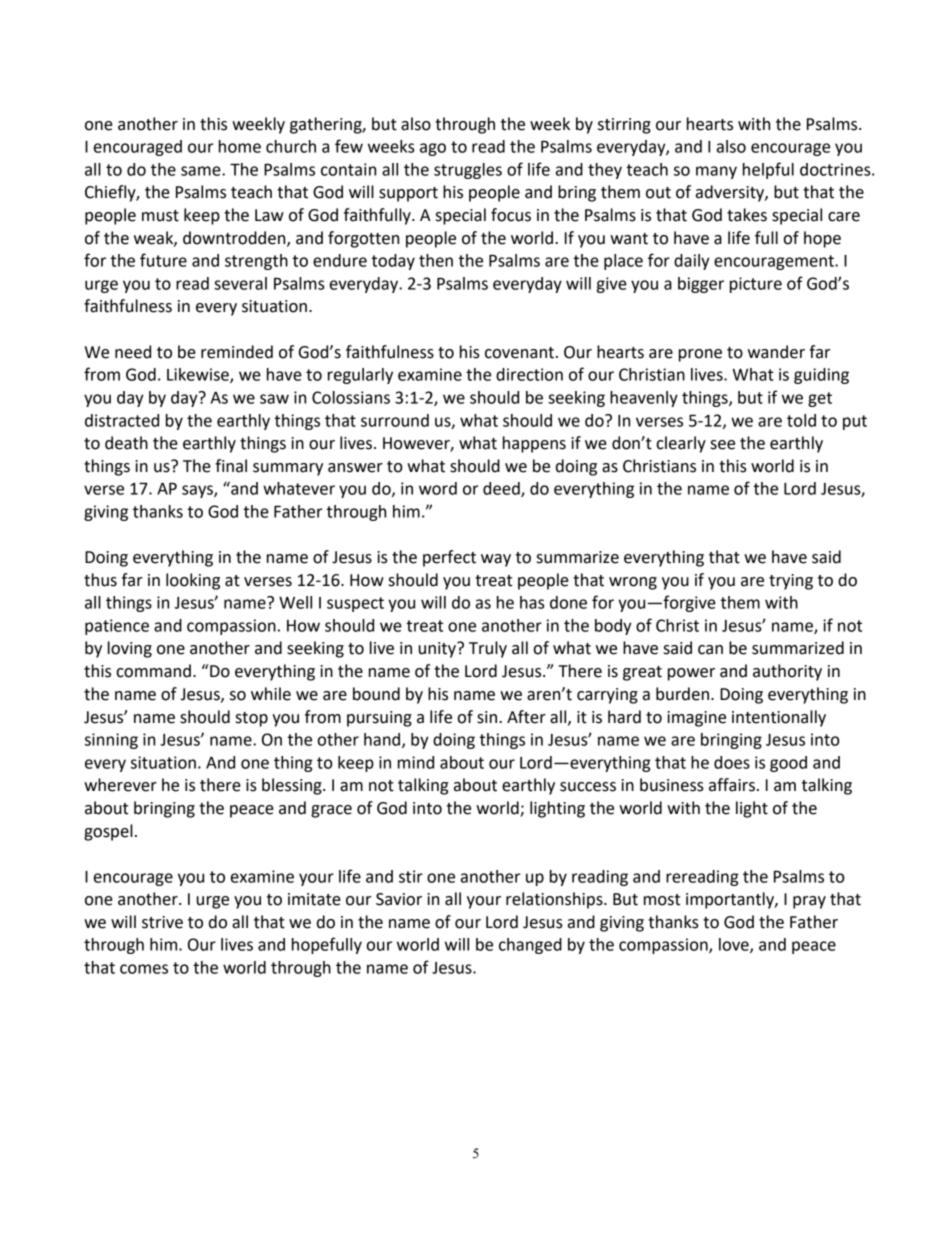 The height and width of the document is (1233, 952). What do you see at coordinates (202, 171) in the document?
I see `same` at bounding box center [202, 171].
